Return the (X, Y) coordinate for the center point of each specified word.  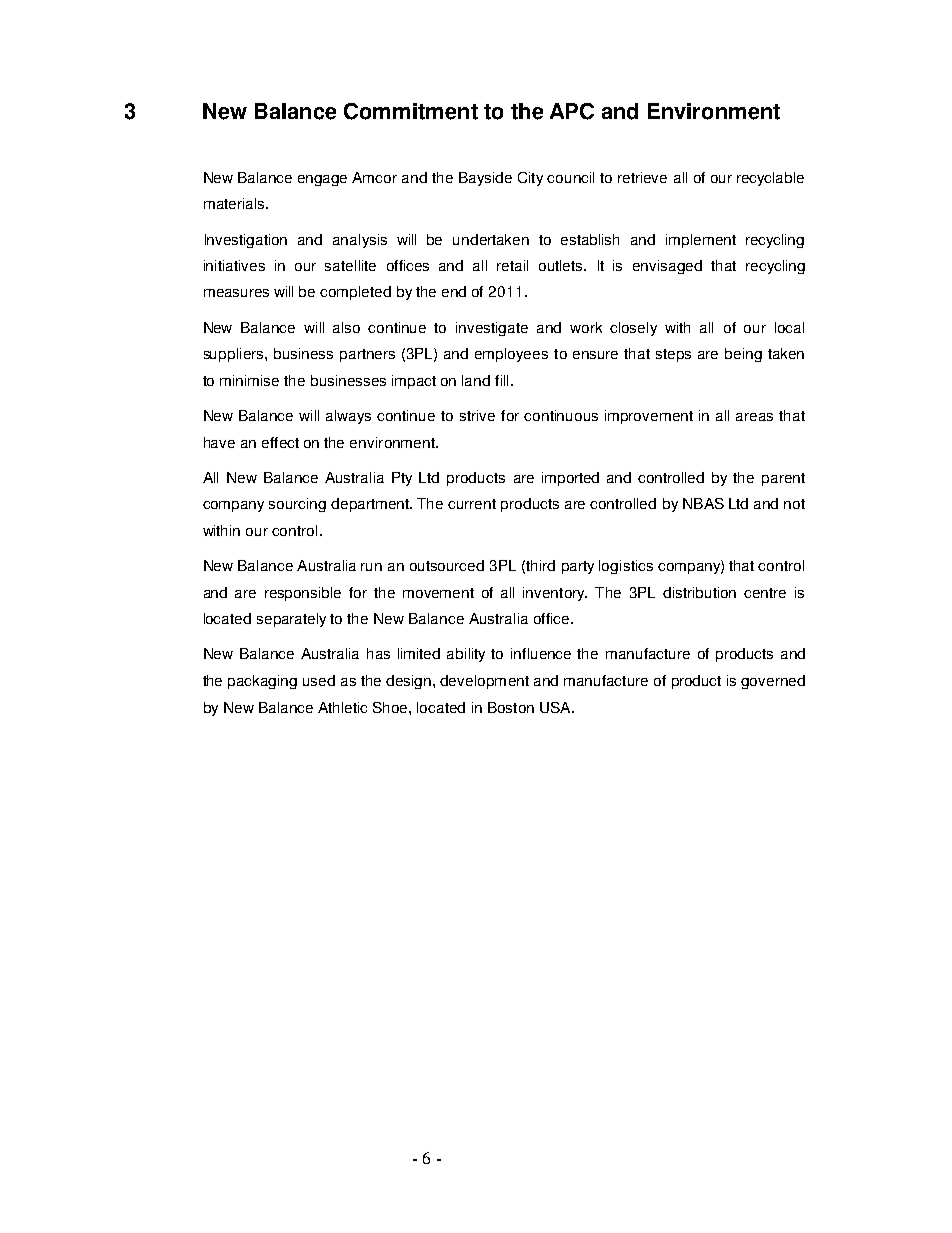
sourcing (297, 505)
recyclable (770, 179)
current (472, 504)
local (789, 327)
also (346, 327)
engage (322, 180)
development (484, 682)
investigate (492, 329)
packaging (262, 682)
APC (572, 111)
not (794, 504)
